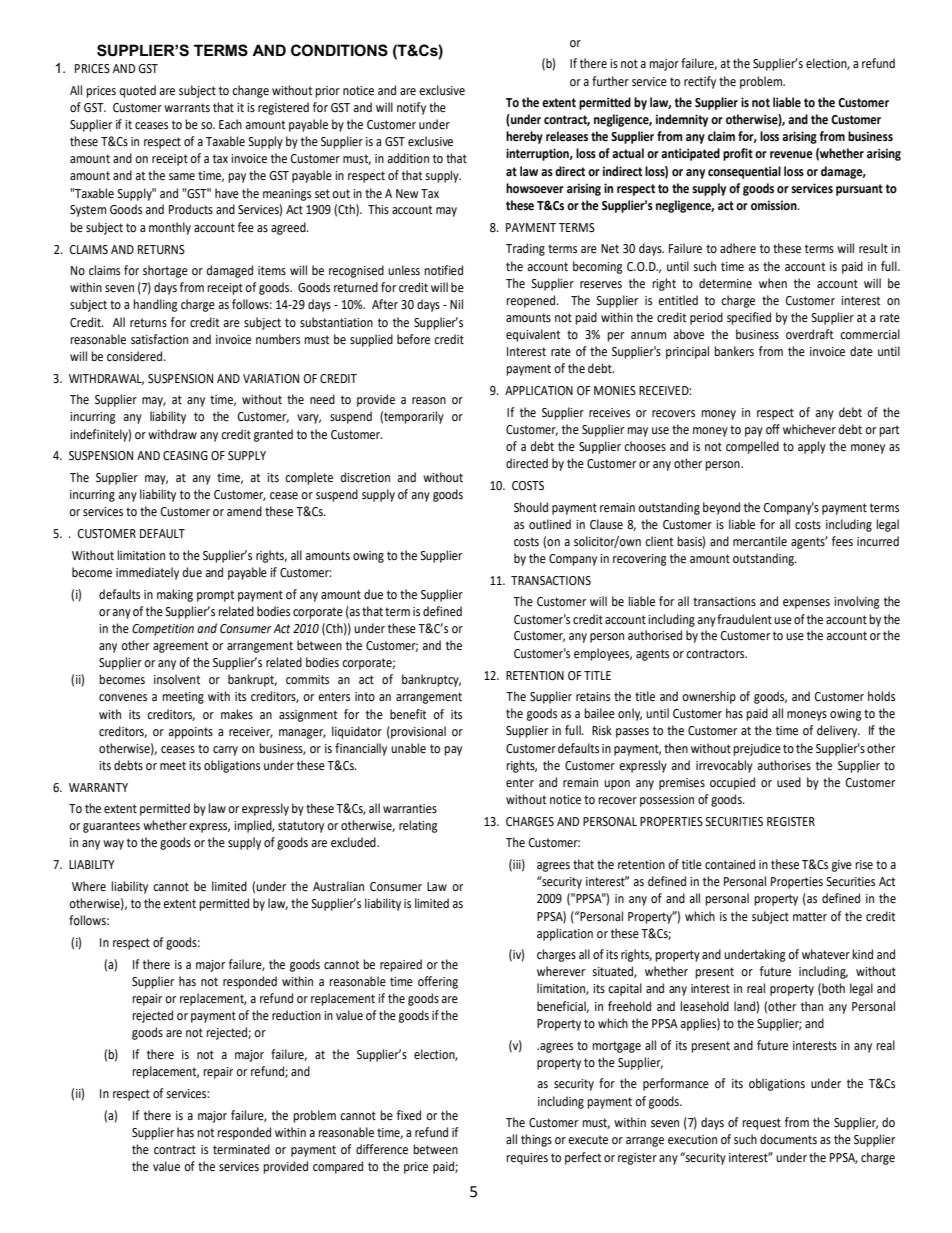 Image resolution: width=952 pixels, height=1233 pixels. I want to click on compared, so click(338, 1167).
